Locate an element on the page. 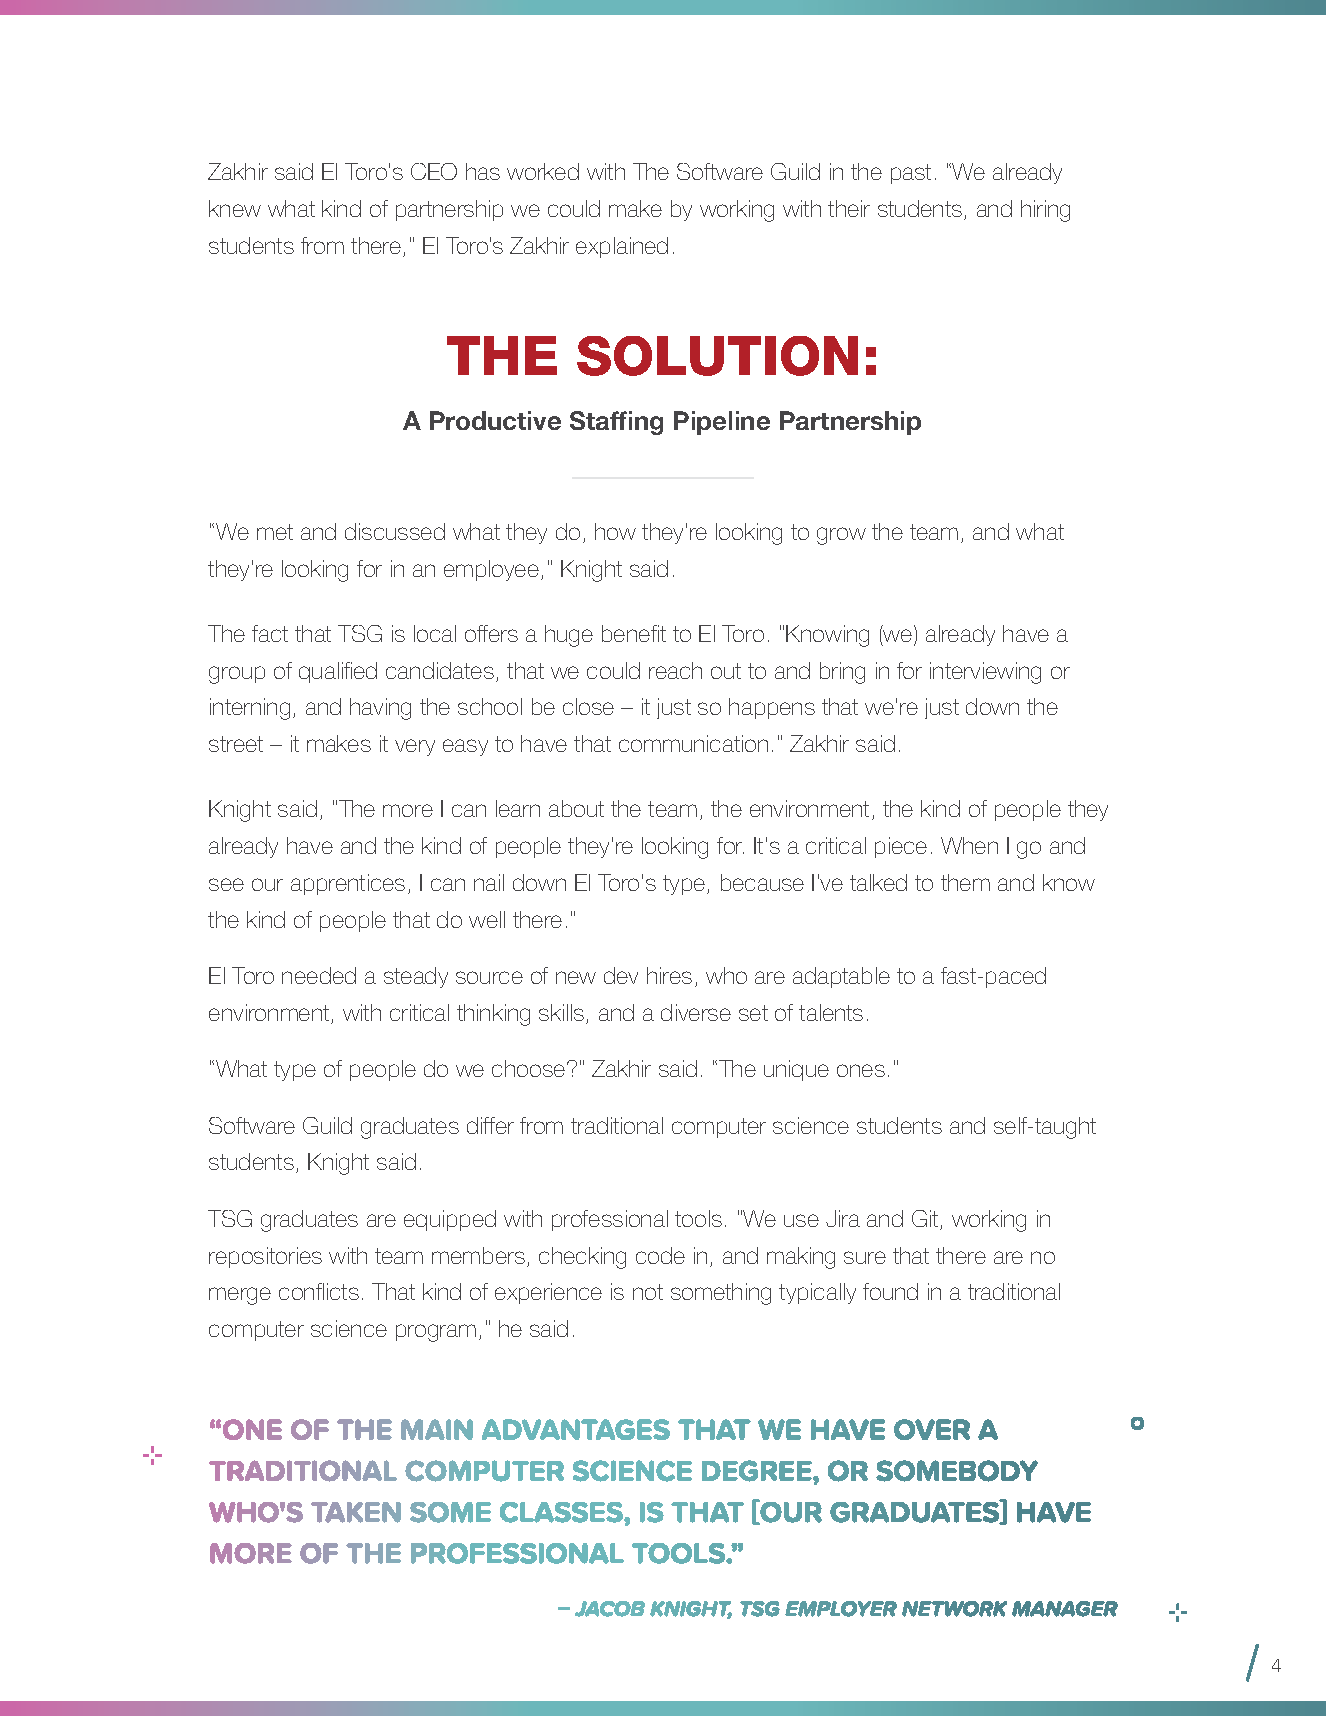  TAKEN is located at coordinates (356, 1512).
